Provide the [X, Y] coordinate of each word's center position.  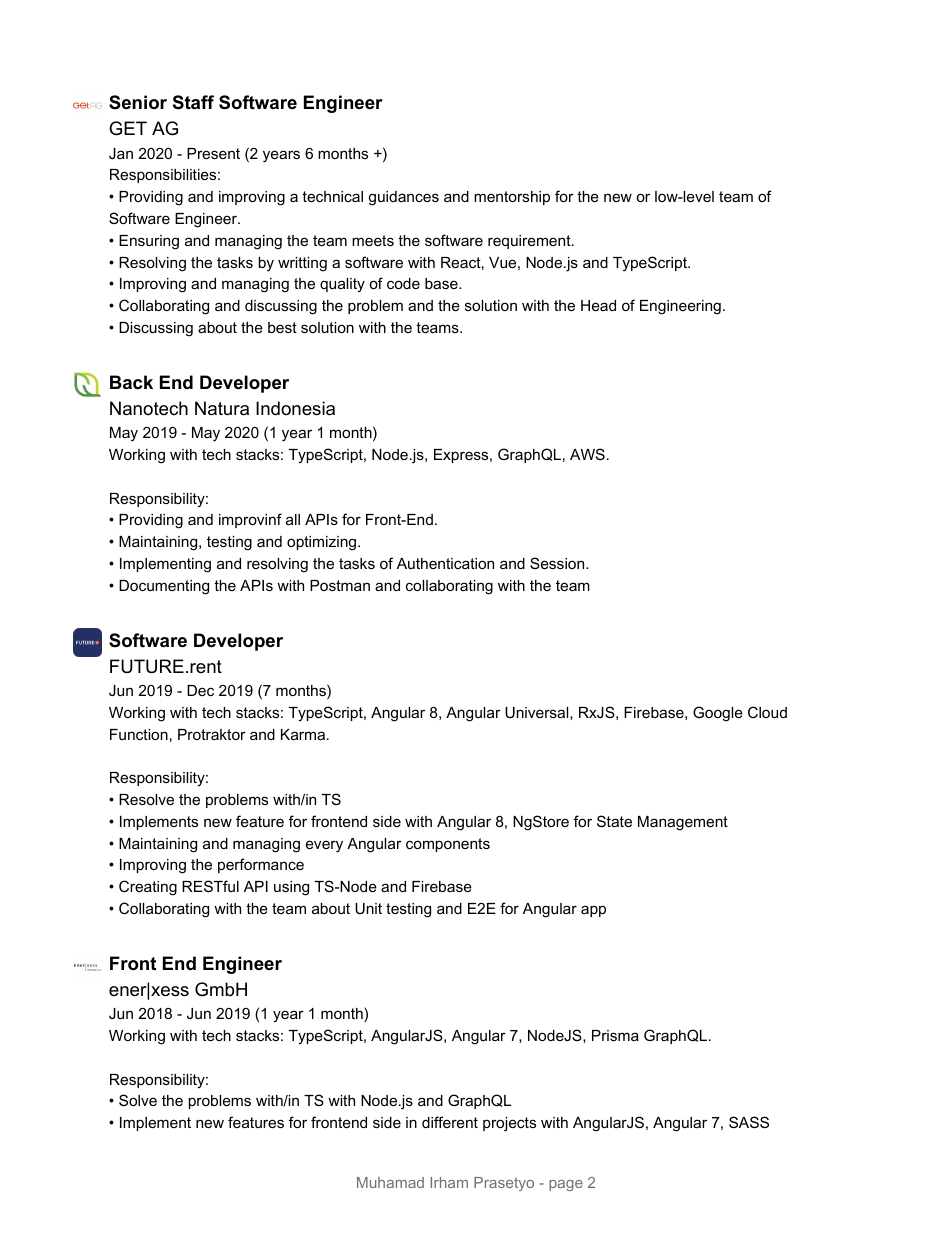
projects [509, 1124]
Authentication [445, 563]
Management [683, 823]
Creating [148, 888]
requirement [530, 242]
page [566, 1185]
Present [213, 153]
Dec [200, 690]
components [448, 845]
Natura [222, 408]
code [403, 283]
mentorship [512, 198]
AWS [587, 454]
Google [718, 714]
